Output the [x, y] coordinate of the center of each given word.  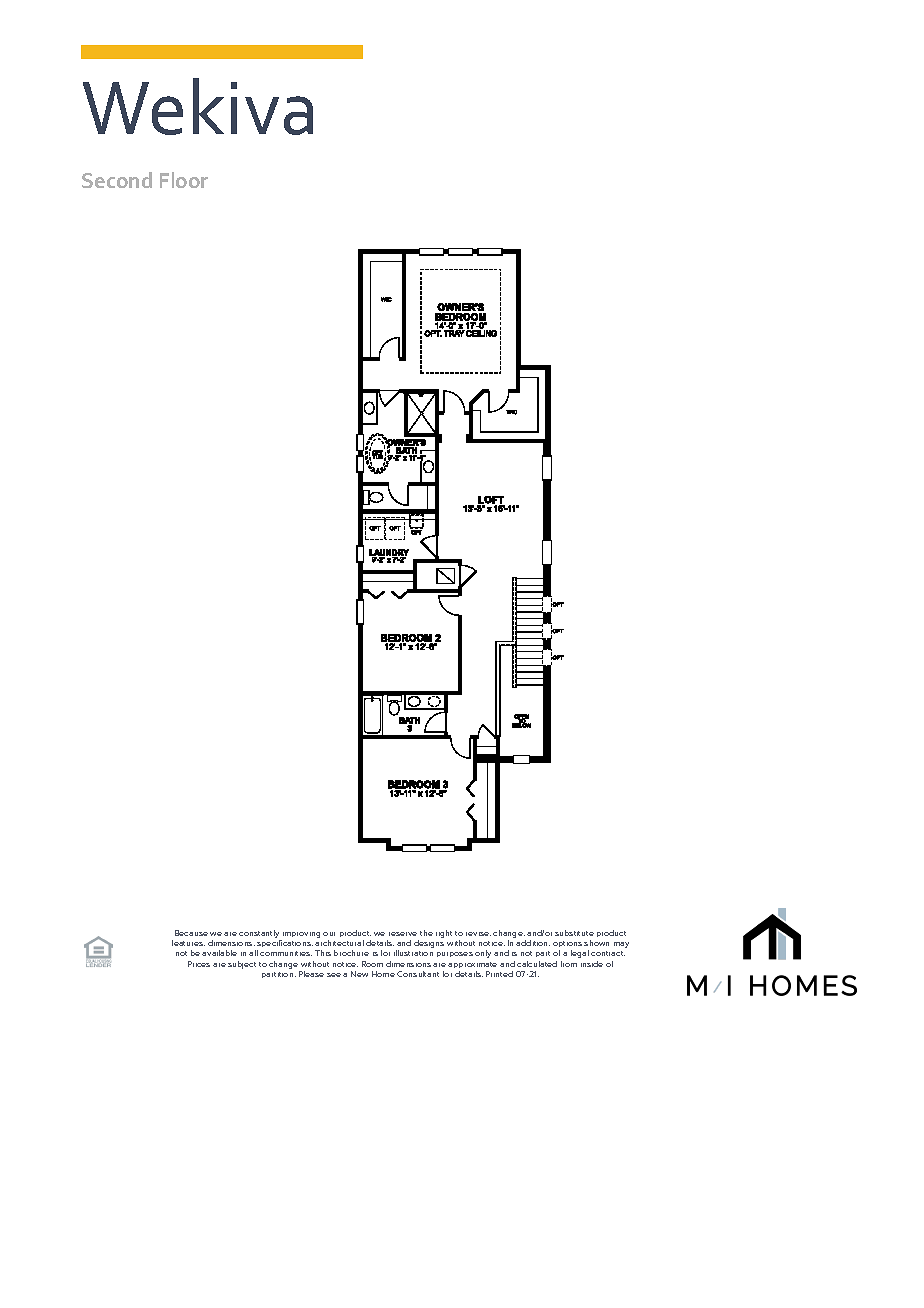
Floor [184, 180]
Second [117, 180]
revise [478, 934]
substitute [574, 933]
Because [191, 933]
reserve [403, 934]
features [188, 943]
